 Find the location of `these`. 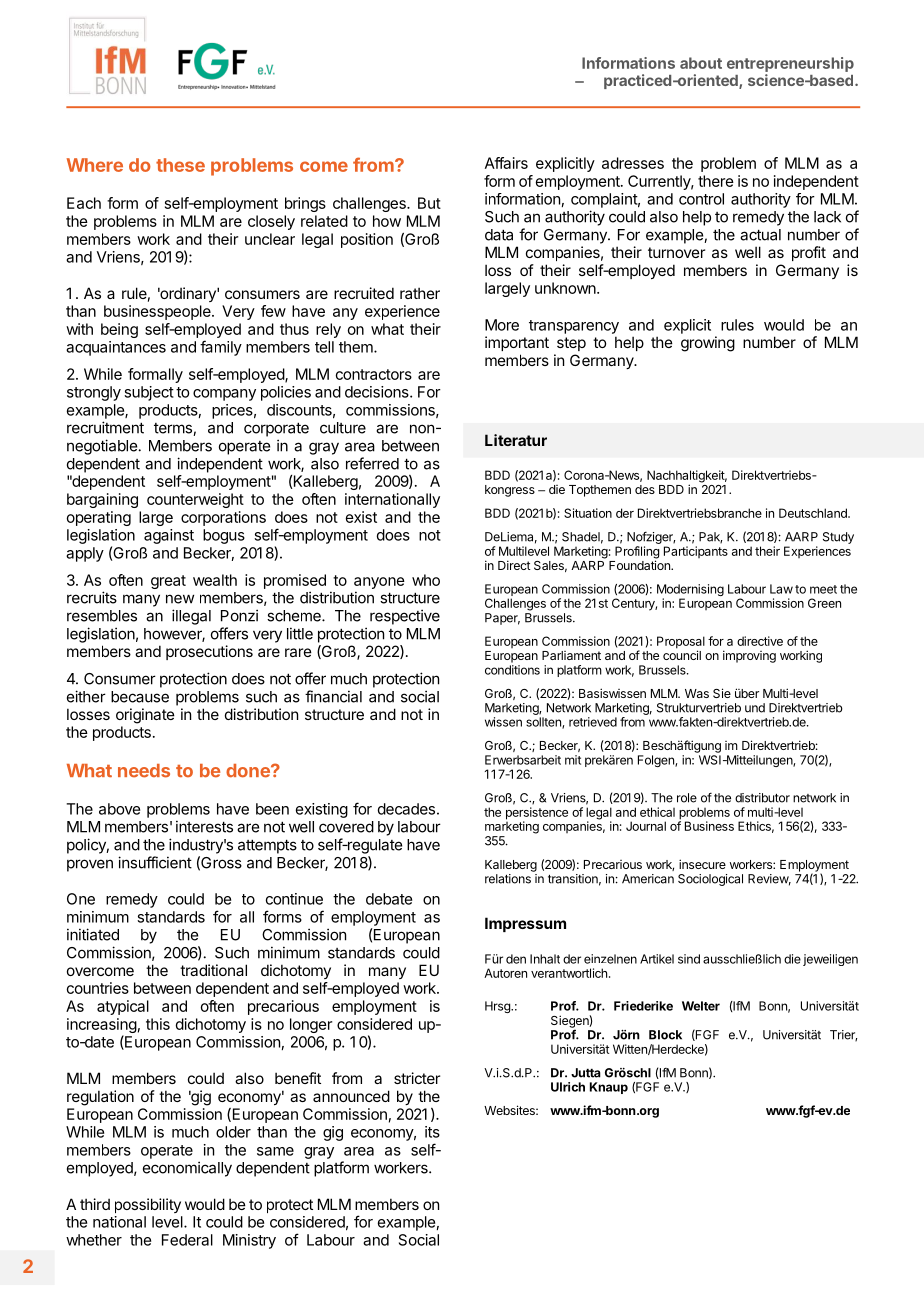

these is located at coordinates (180, 165).
